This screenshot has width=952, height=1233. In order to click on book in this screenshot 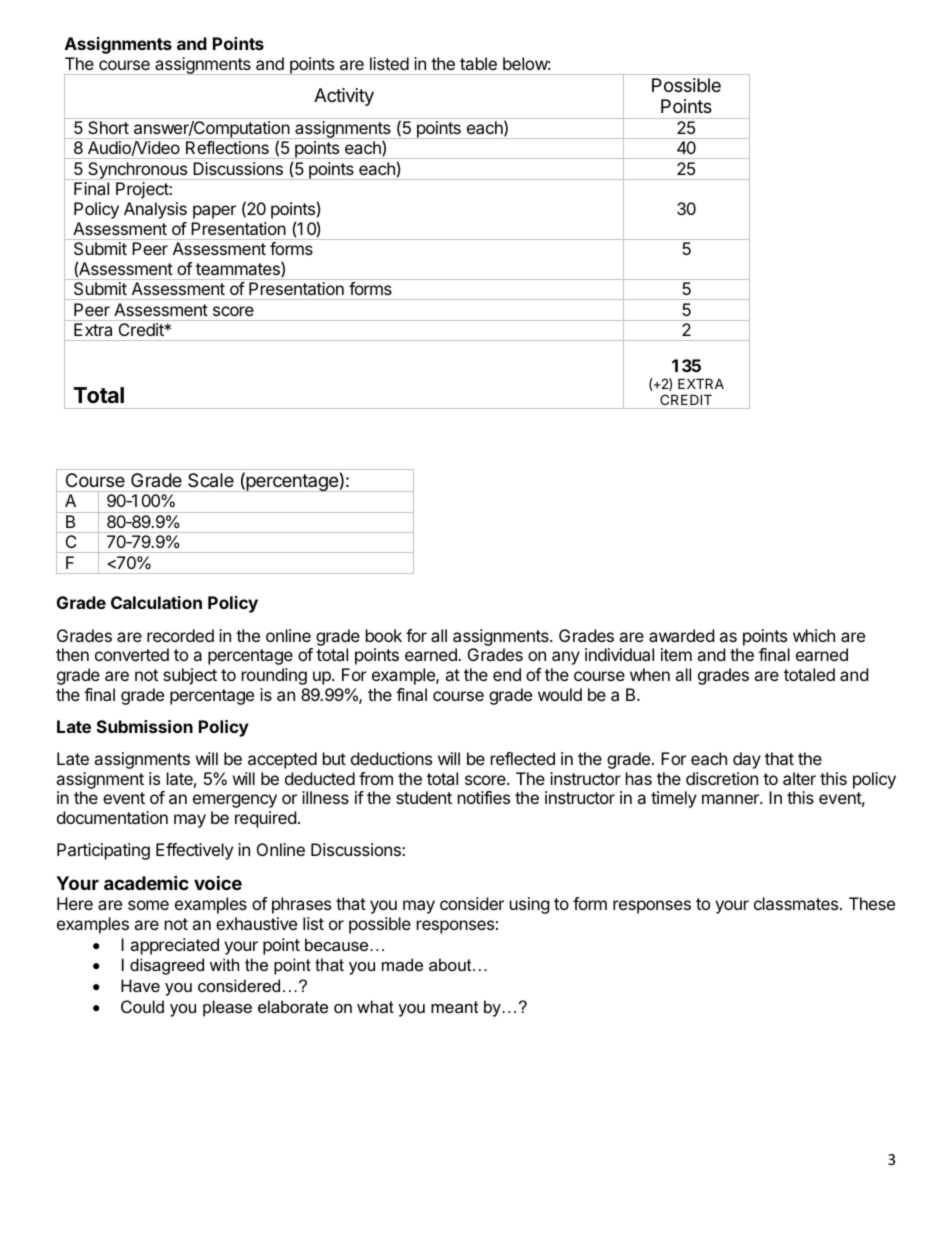, I will do `click(384, 635)`.
